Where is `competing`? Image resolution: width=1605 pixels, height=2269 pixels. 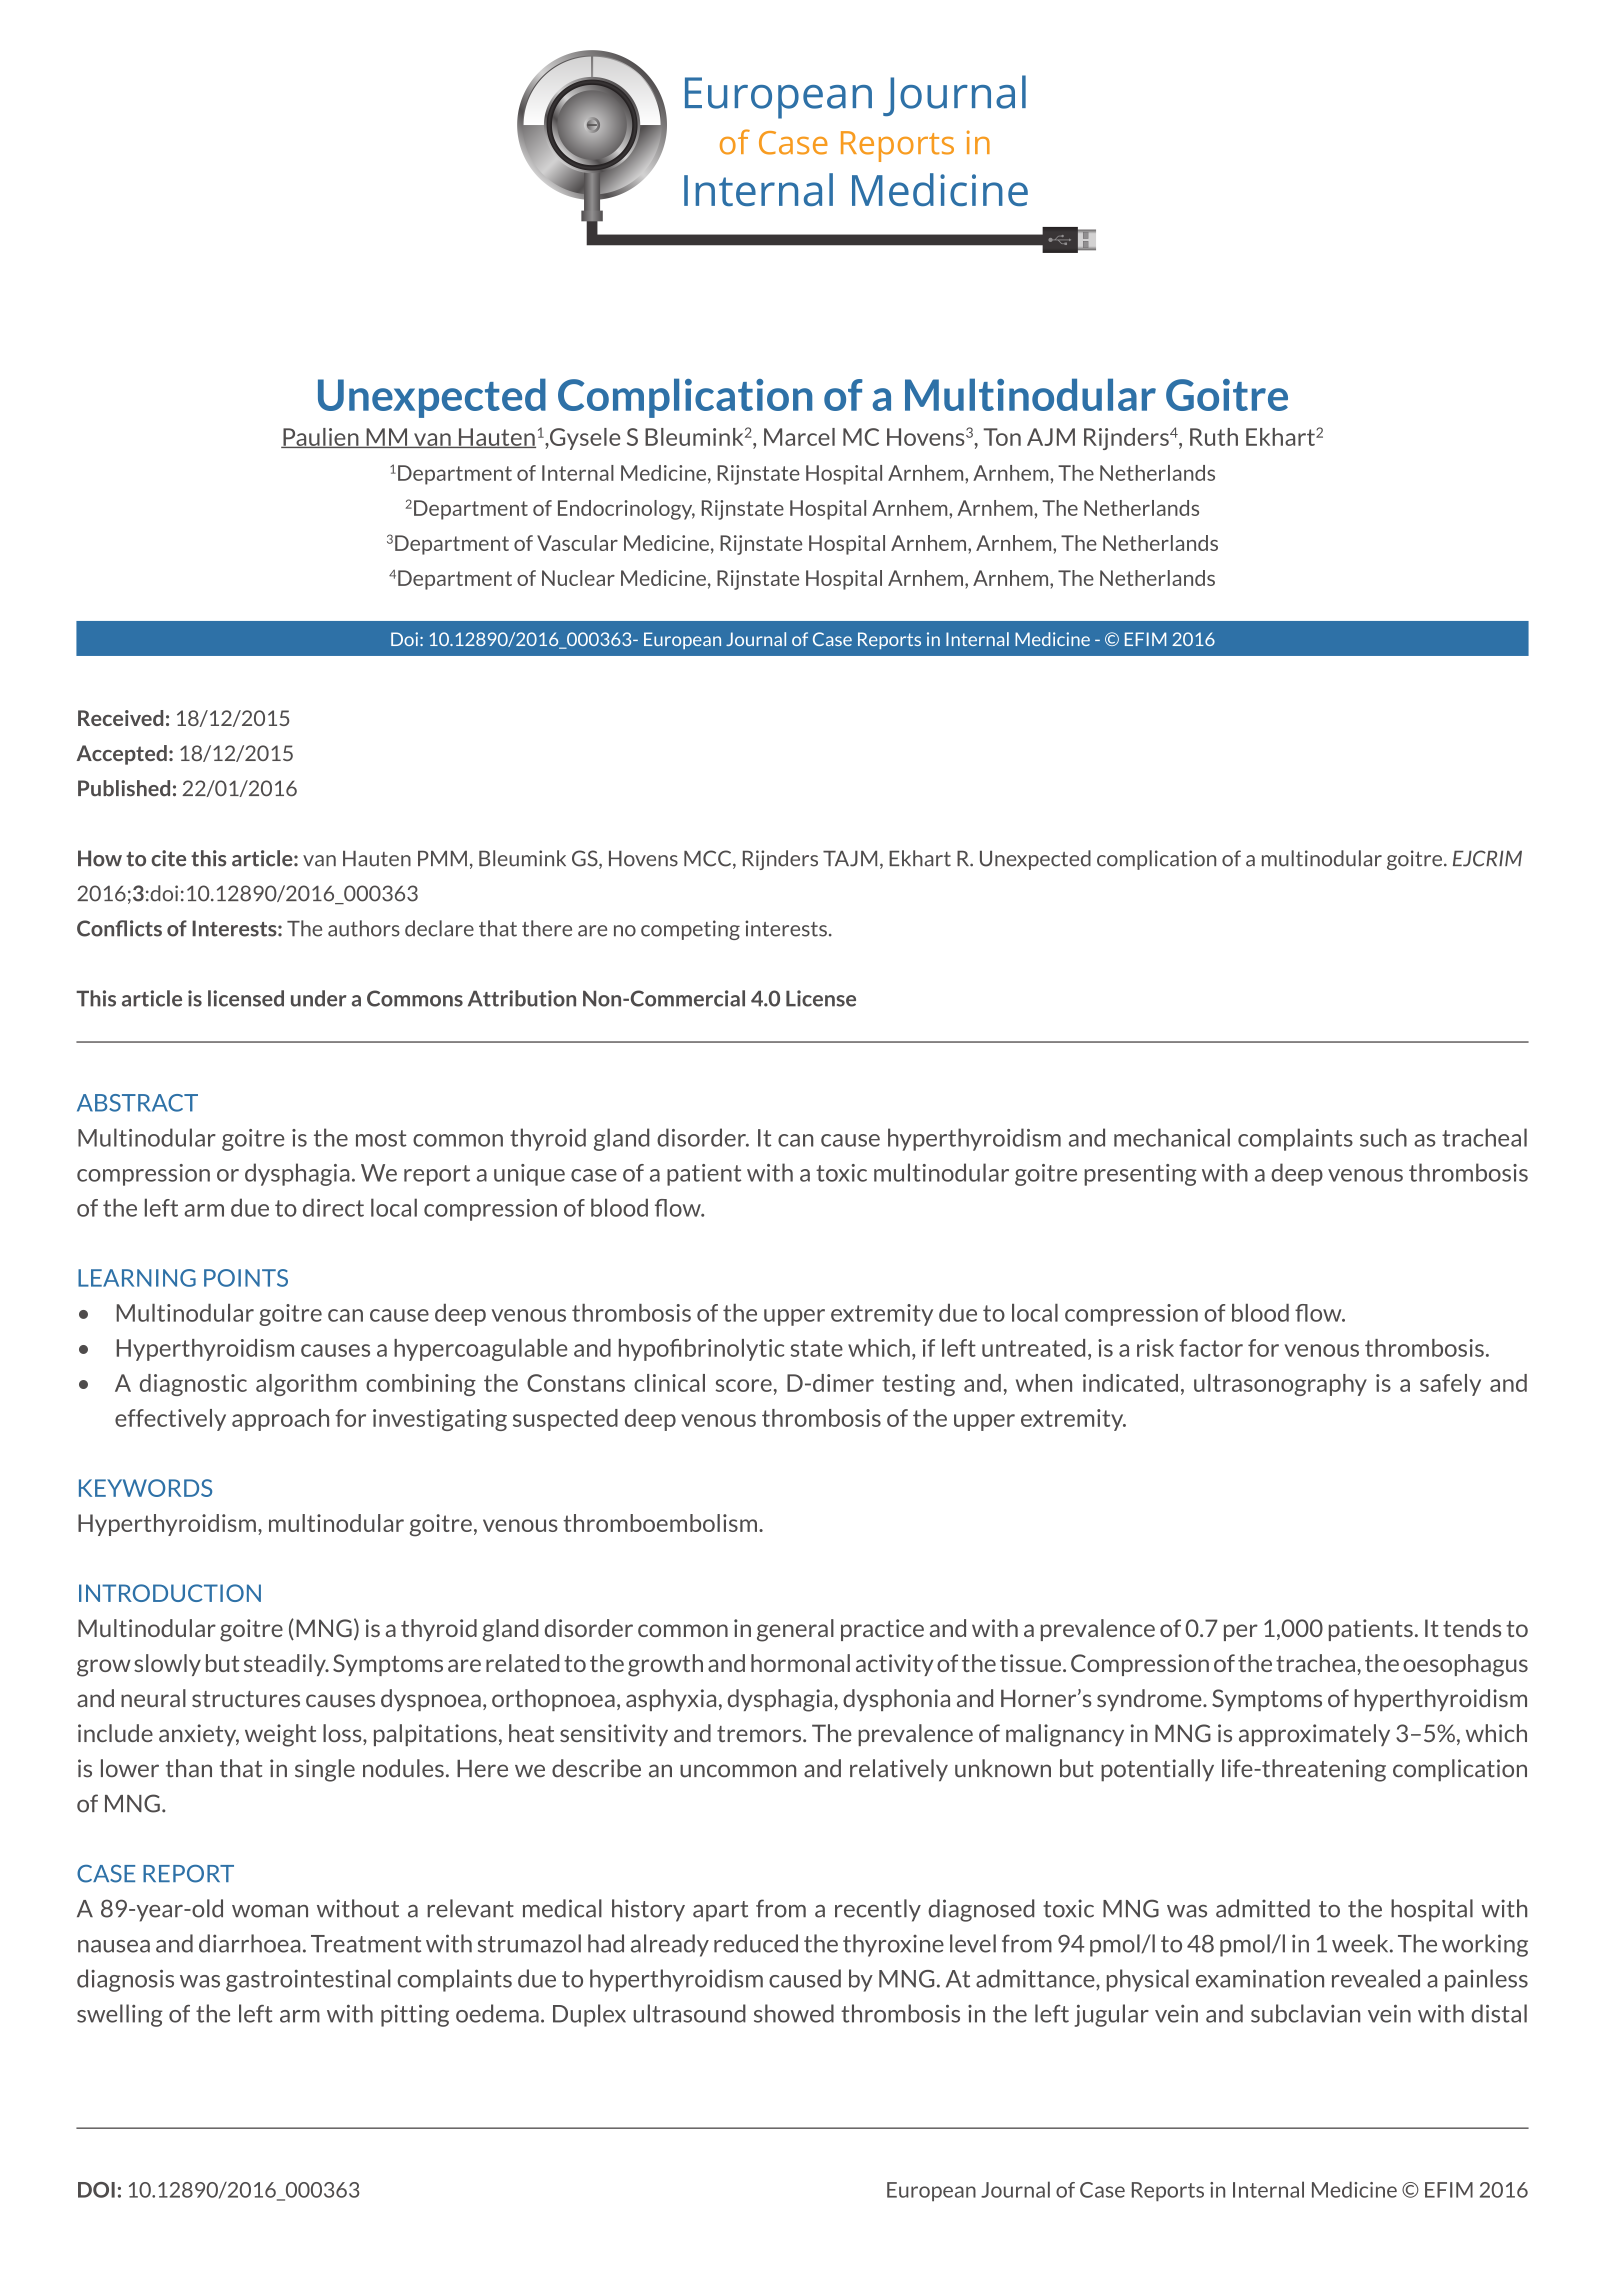 competing is located at coordinates (690, 930).
